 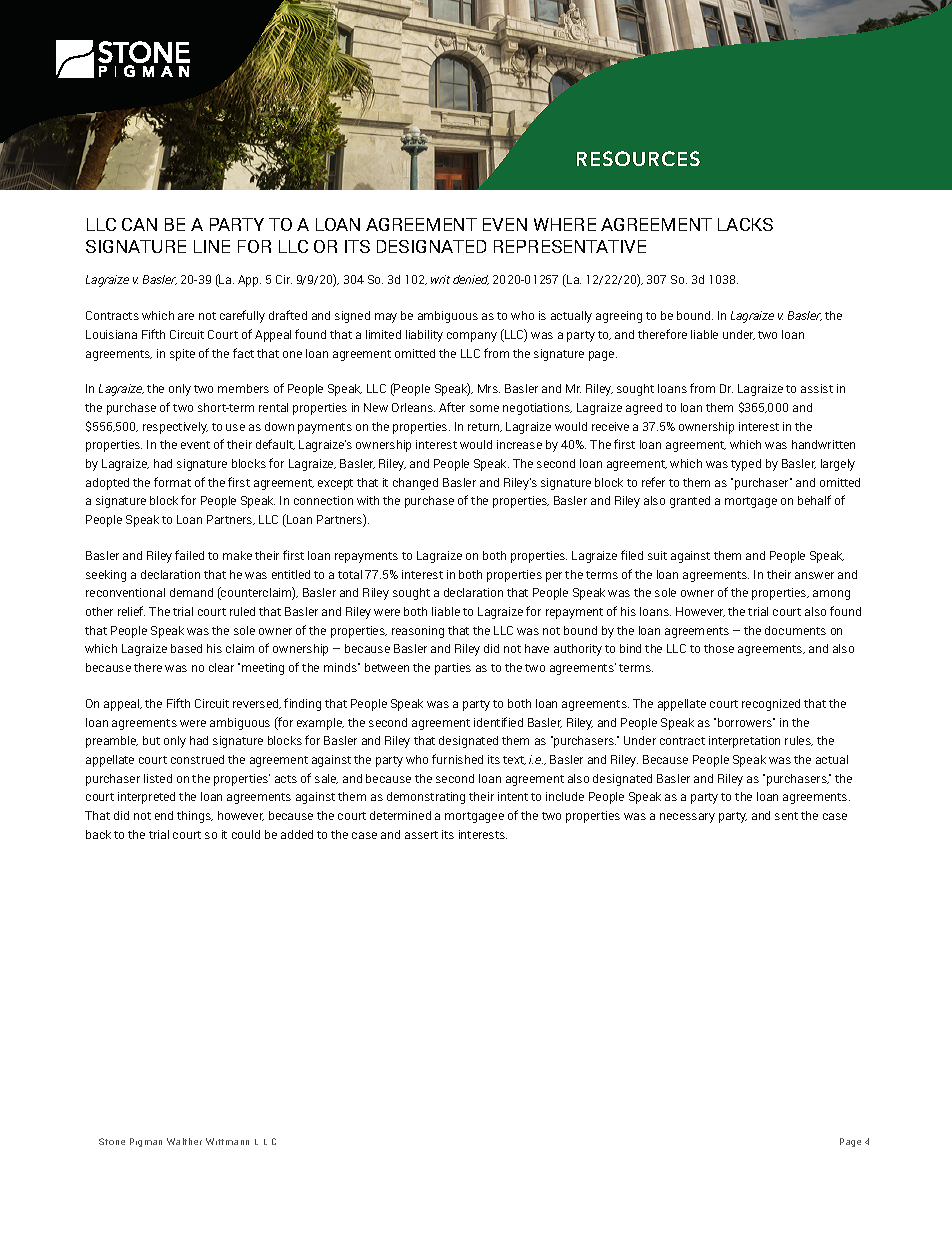 What do you see at coordinates (139, 224) in the page?
I see `CAN` at bounding box center [139, 224].
